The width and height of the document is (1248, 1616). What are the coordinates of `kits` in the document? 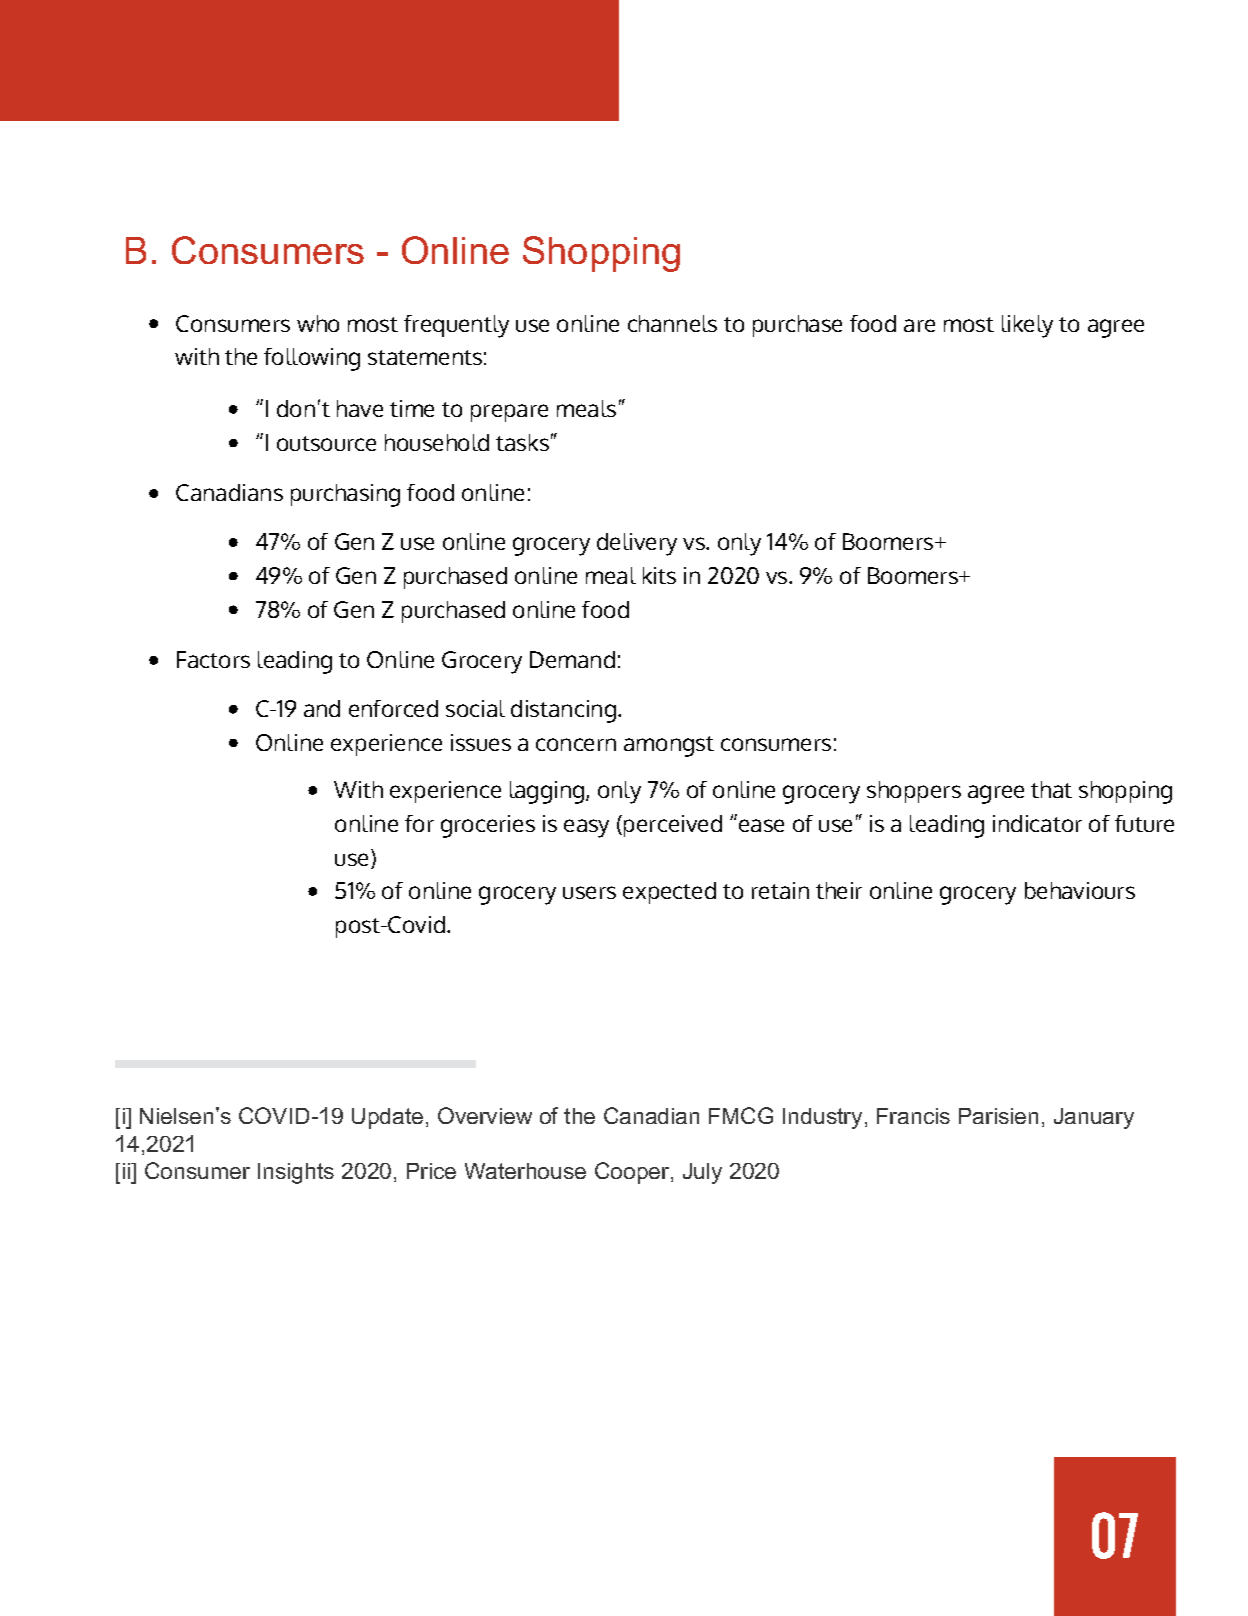 It's located at (659, 575).
